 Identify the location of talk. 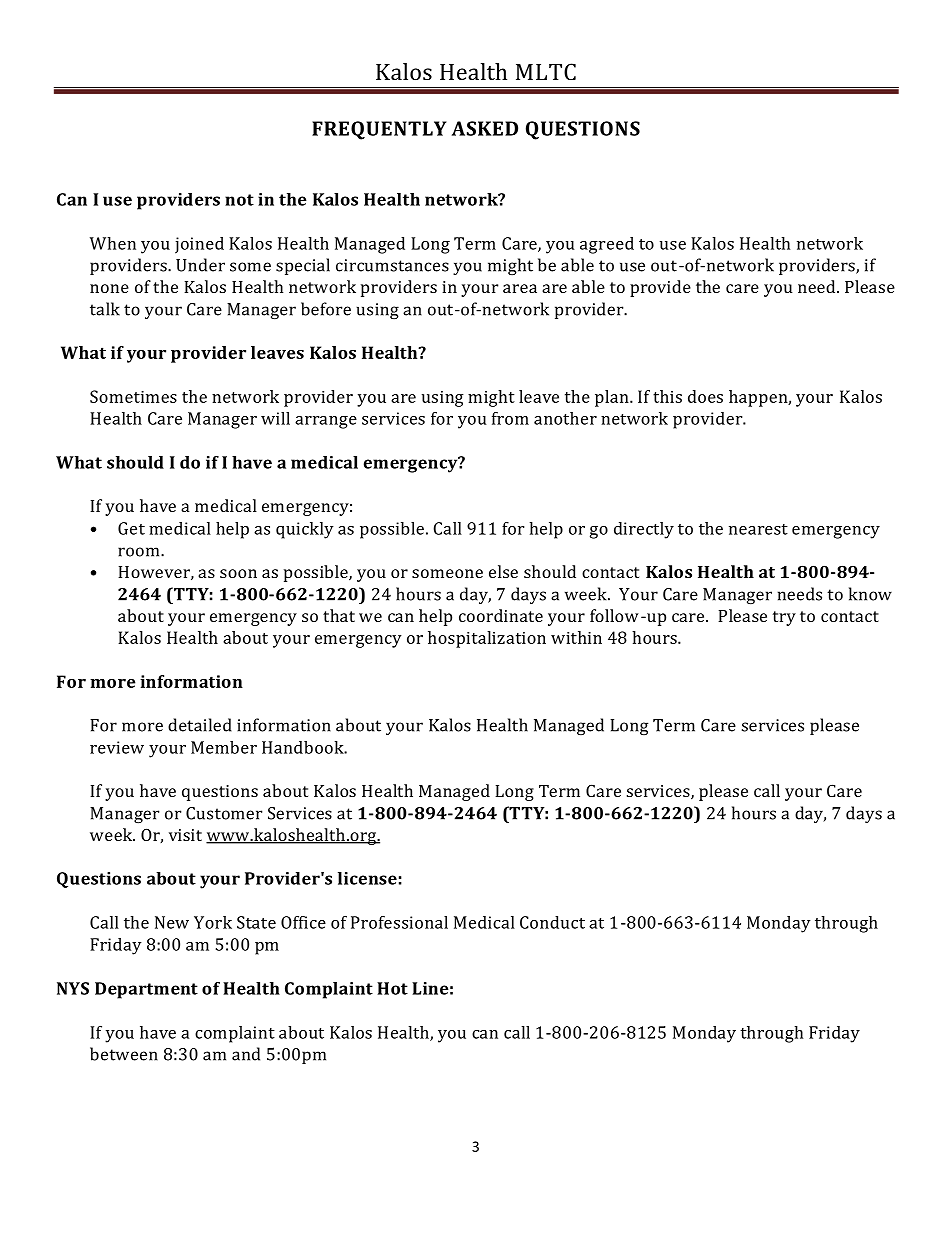
(105, 309).
